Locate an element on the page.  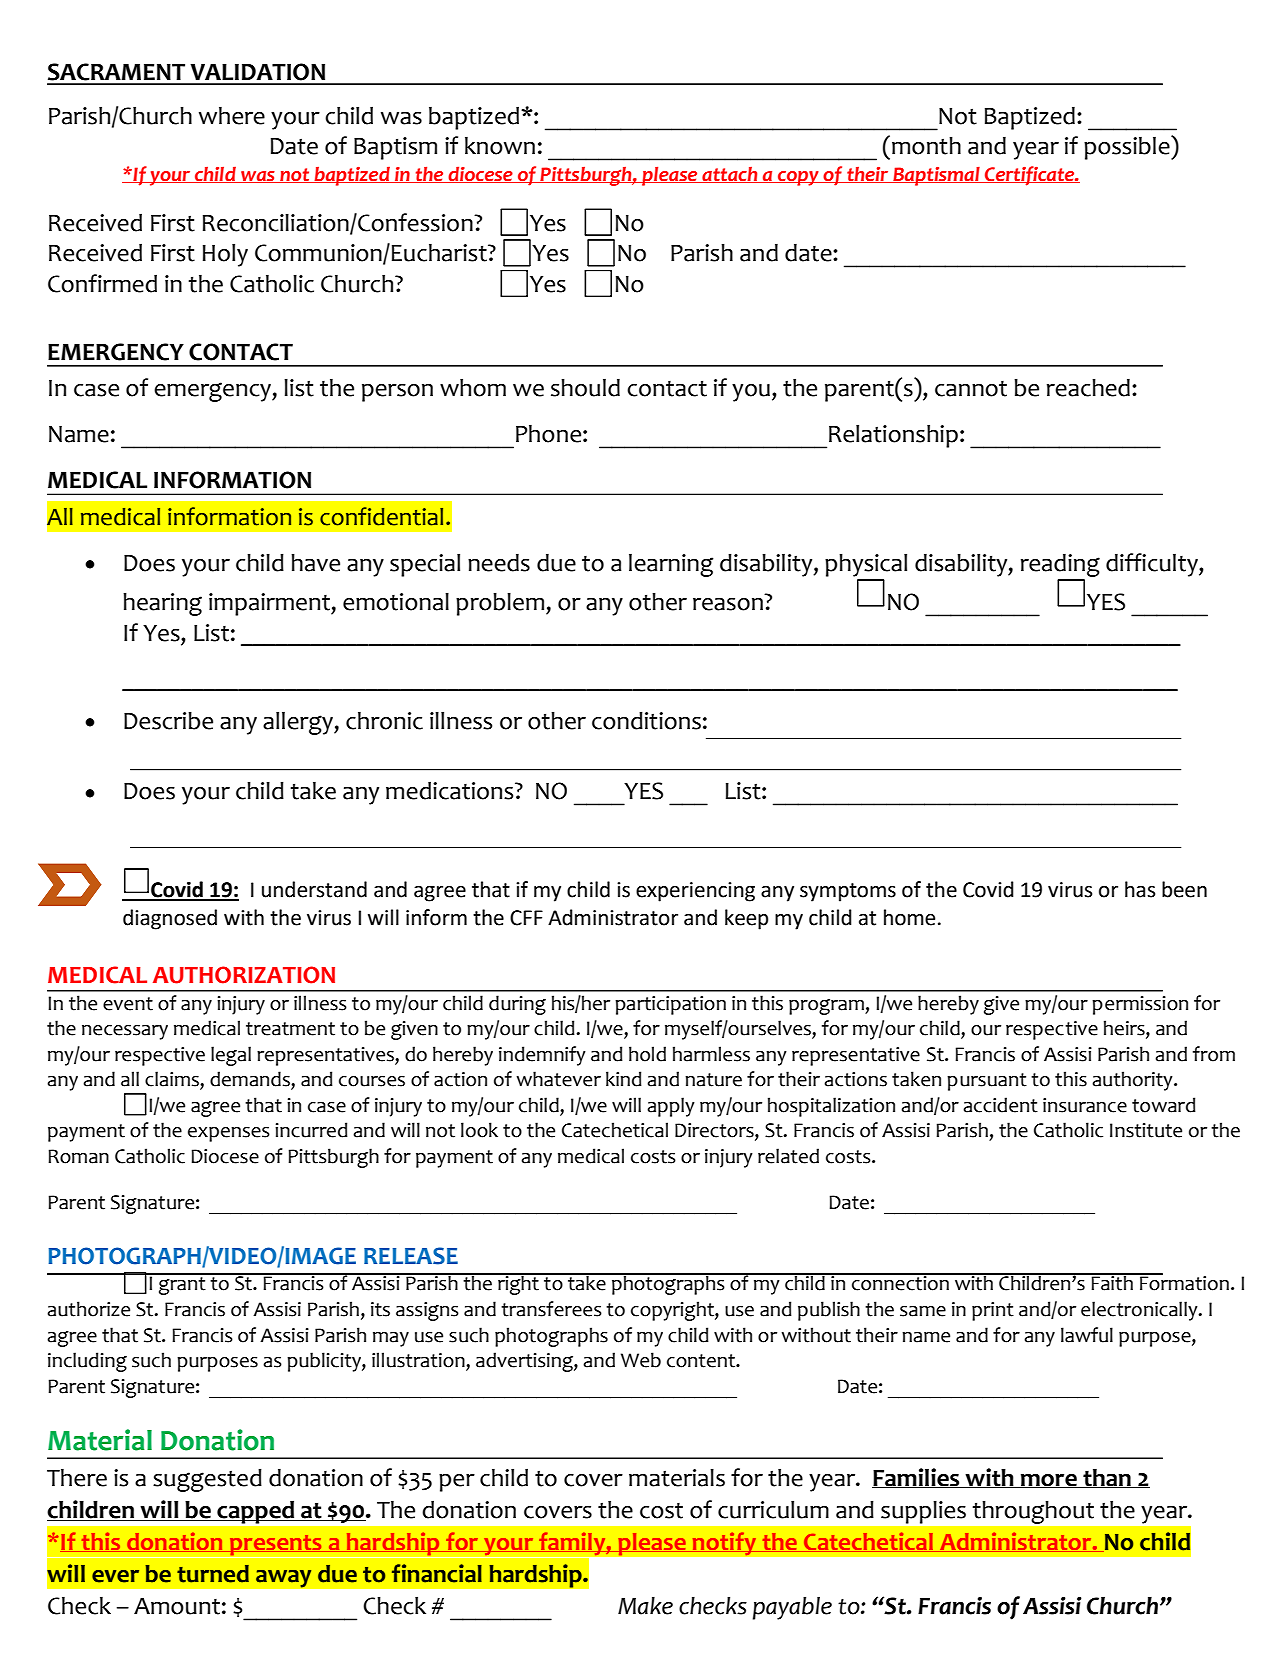
attach is located at coordinates (730, 175).
